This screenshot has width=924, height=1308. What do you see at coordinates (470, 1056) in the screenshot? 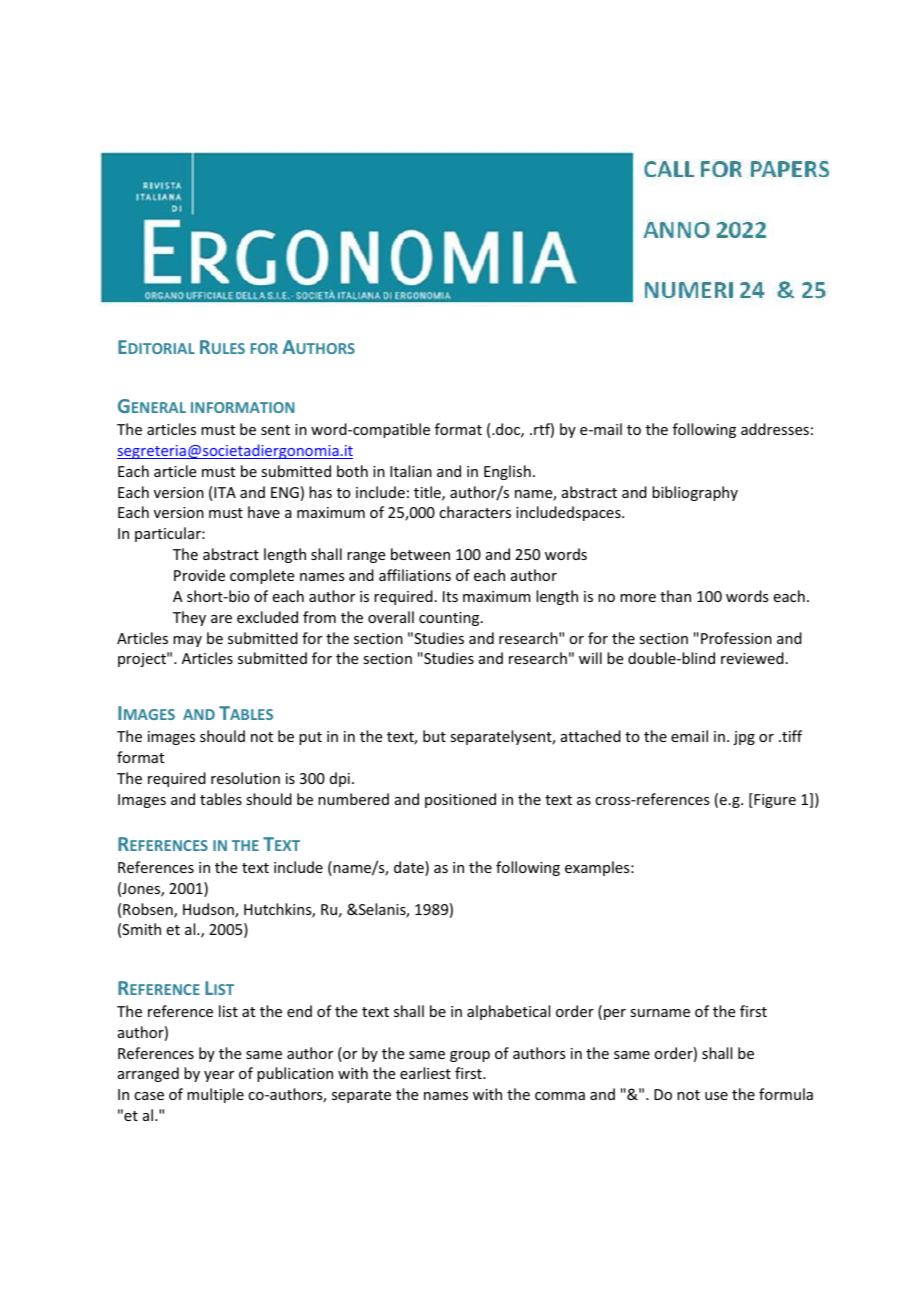
I see `group` at bounding box center [470, 1056].
